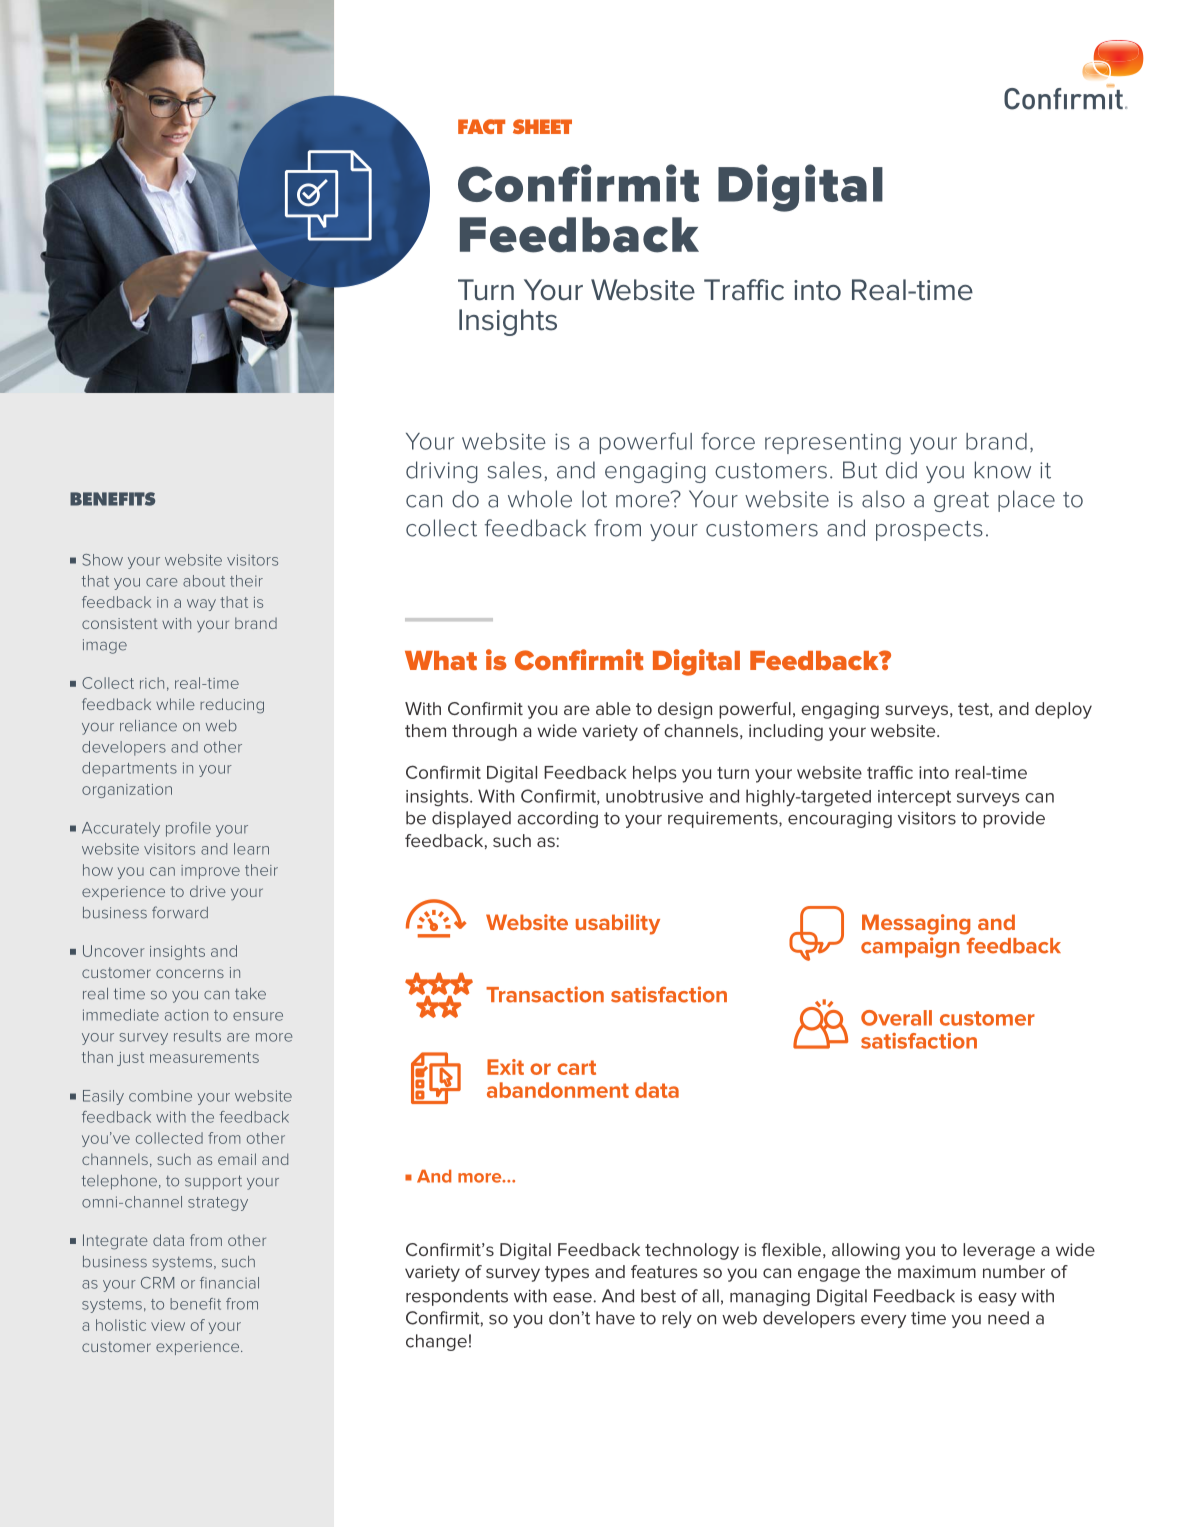 This screenshot has width=1180, height=1527. Describe the element at coordinates (572, 1297) in the screenshot. I see `ease` at that location.
